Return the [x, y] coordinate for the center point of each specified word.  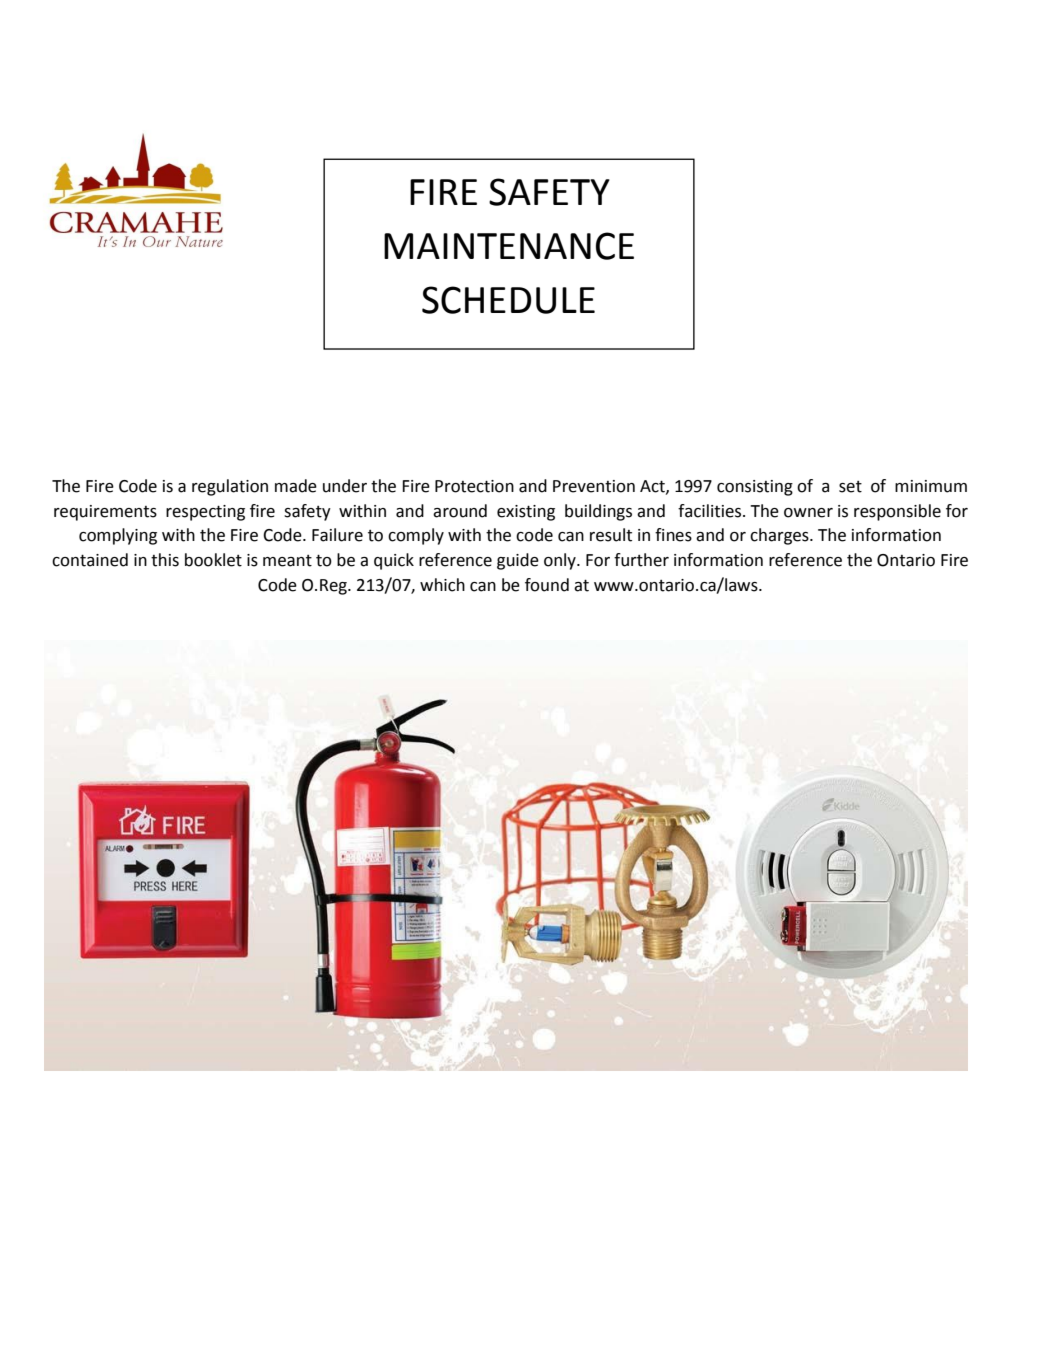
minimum [931, 486]
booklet [213, 560]
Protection [474, 486]
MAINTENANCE [509, 246]
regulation [230, 487]
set [850, 487]
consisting [755, 488]
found [547, 585]
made [296, 486]
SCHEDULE [508, 300]
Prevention [594, 486]
